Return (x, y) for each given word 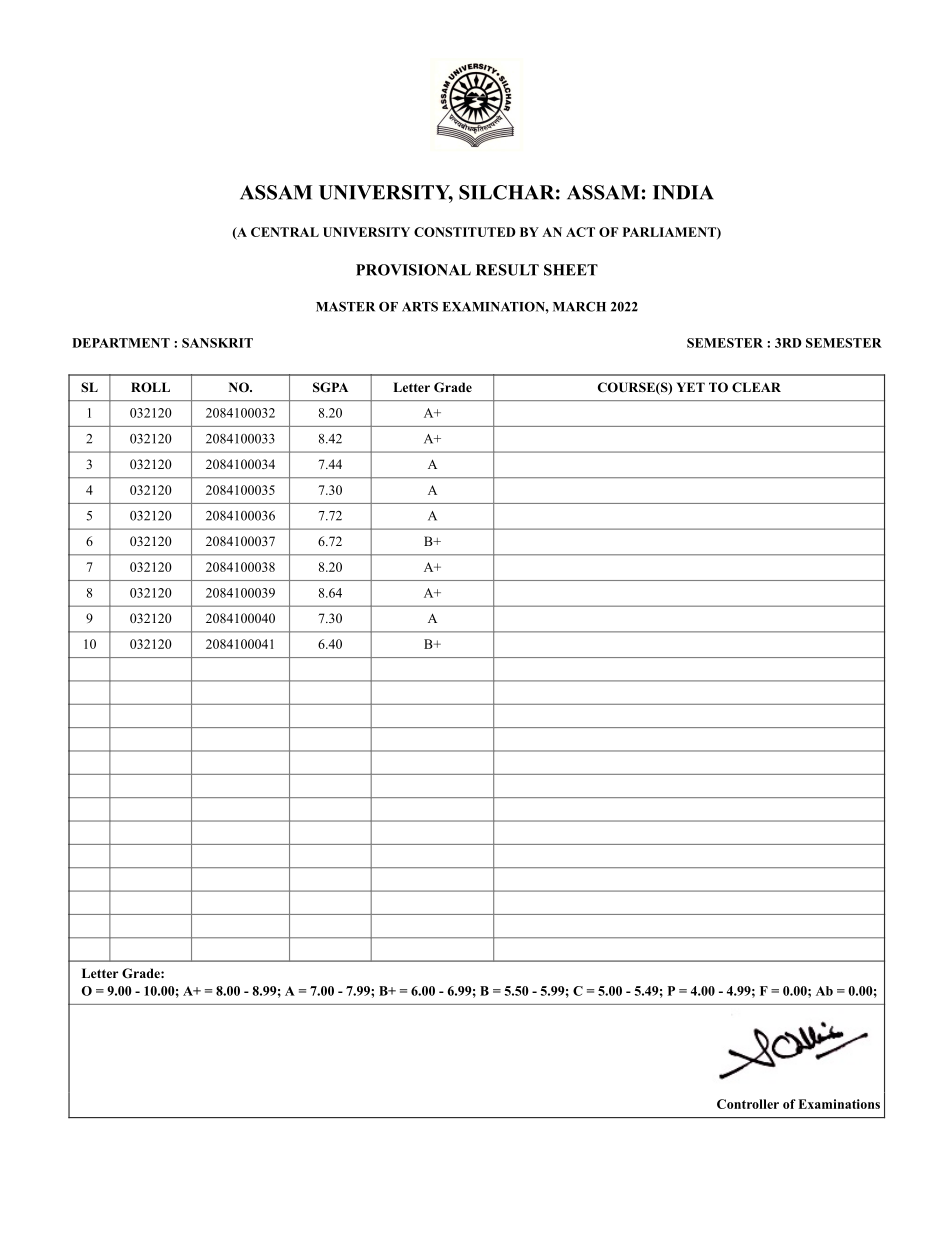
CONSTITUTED (465, 232)
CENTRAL (285, 232)
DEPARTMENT (121, 343)
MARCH (579, 306)
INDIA (683, 192)
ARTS (420, 306)
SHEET (571, 270)
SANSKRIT (217, 343)
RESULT (507, 270)
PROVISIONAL (413, 270)
